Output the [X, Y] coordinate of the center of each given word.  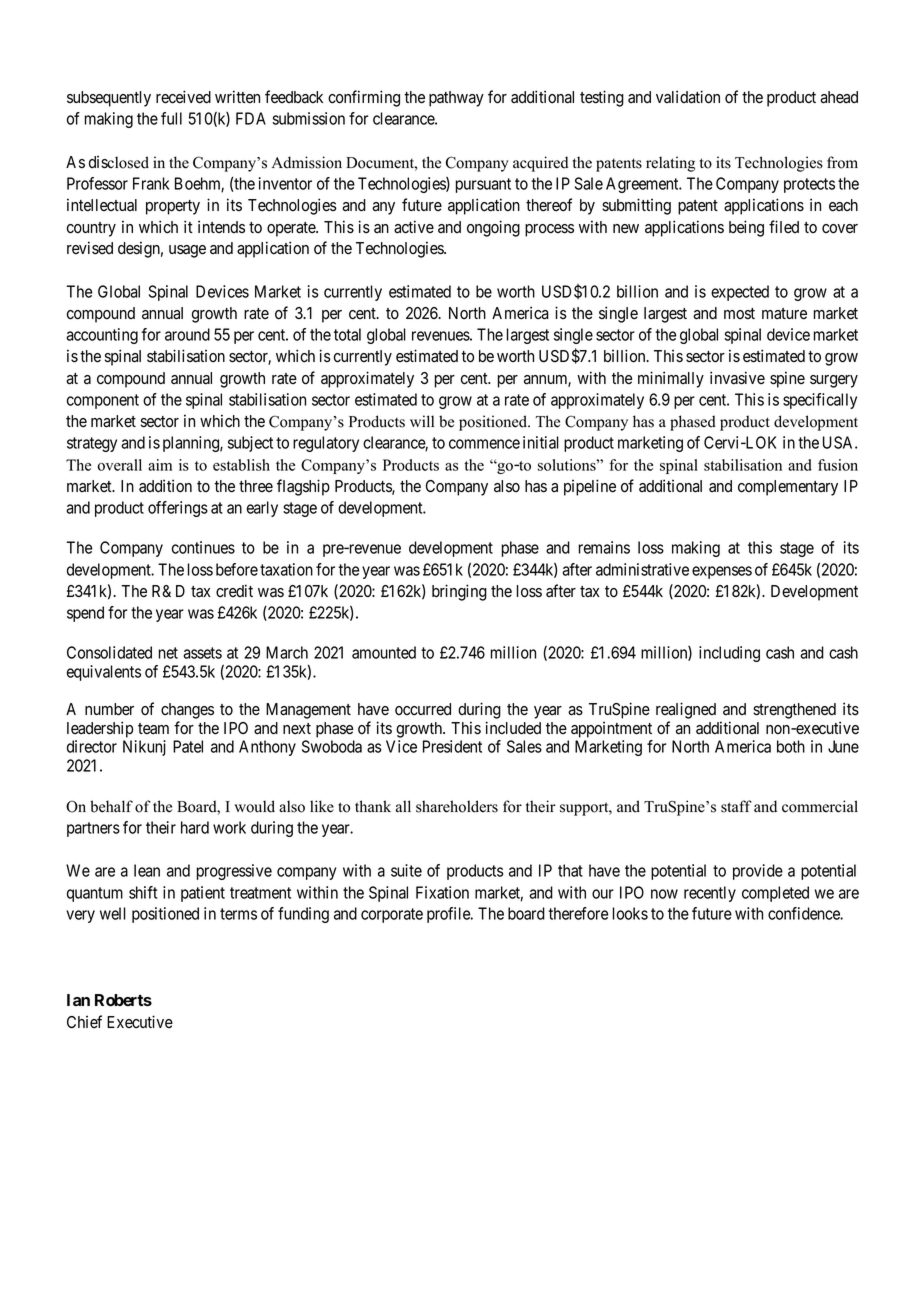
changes [187, 711]
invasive [737, 378]
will [422, 421]
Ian [78, 1000]
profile [449, 915]
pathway [456, 99]
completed [775, 894]
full [171, 118]
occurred [423, 709]
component [103, 401]
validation [688, 97]
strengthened [794, 711]
